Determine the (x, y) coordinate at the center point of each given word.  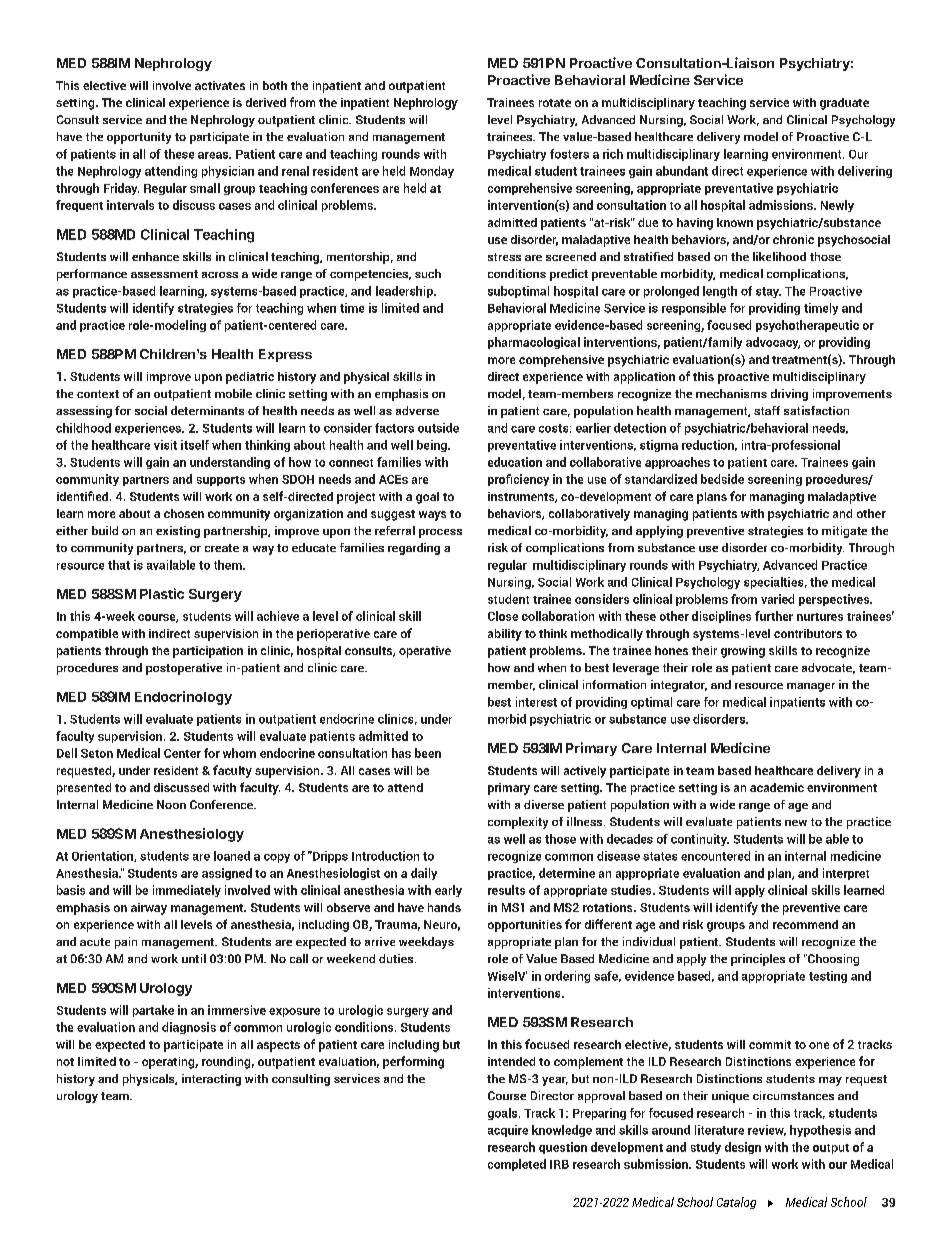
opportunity (139, 138)
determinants (207, 410)
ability (505, 635)
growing (743, 652)
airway (149, 909)
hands (444, 907)
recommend (805, 924)
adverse (417, 410)
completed (517, 1165)
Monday (432, 172)
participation (208, 652)
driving (789, 395)
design (743, 1148)
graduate (844, 104)
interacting (211, 1080)
